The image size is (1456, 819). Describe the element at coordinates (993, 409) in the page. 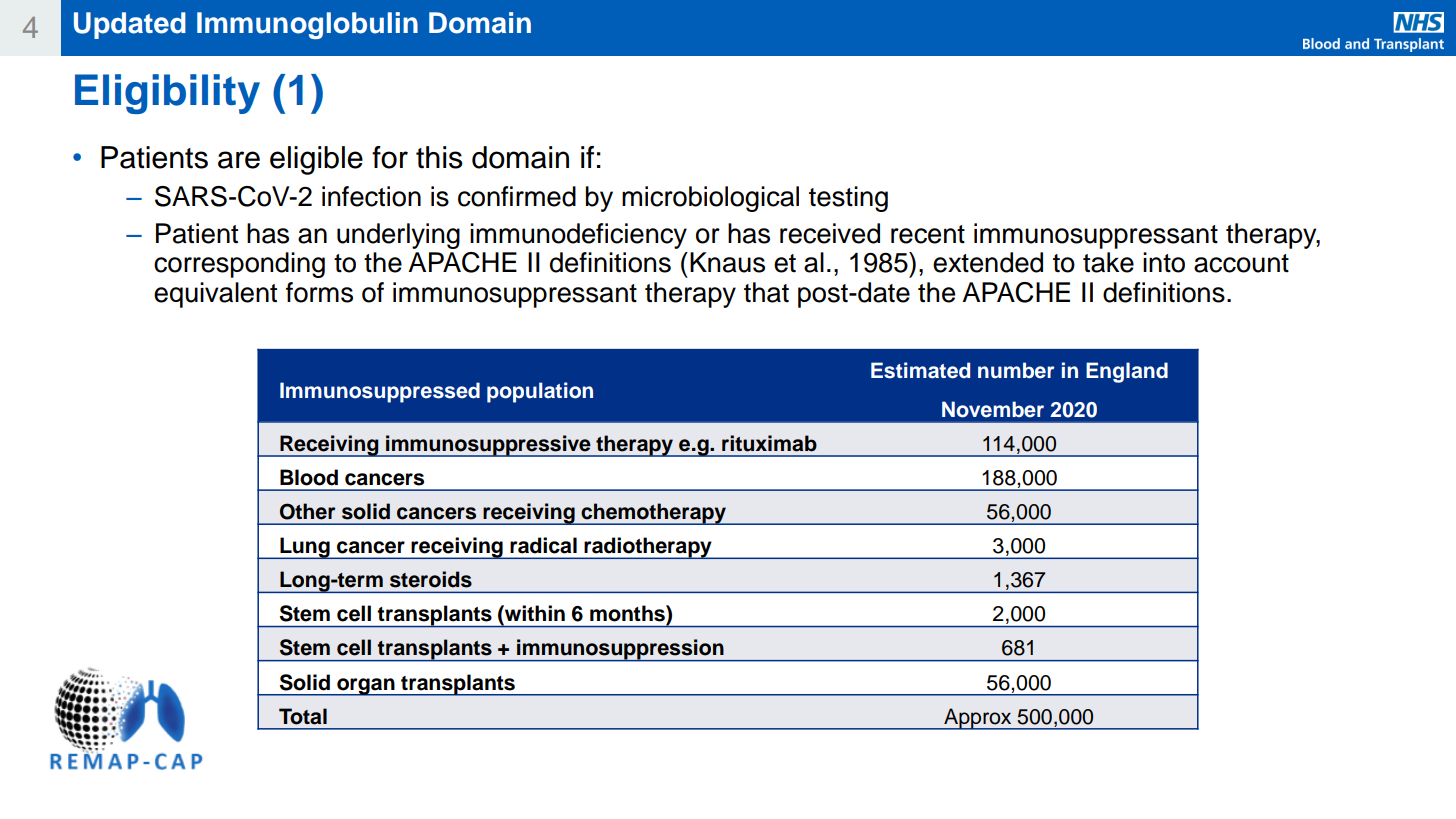

I see `November` at that location.
